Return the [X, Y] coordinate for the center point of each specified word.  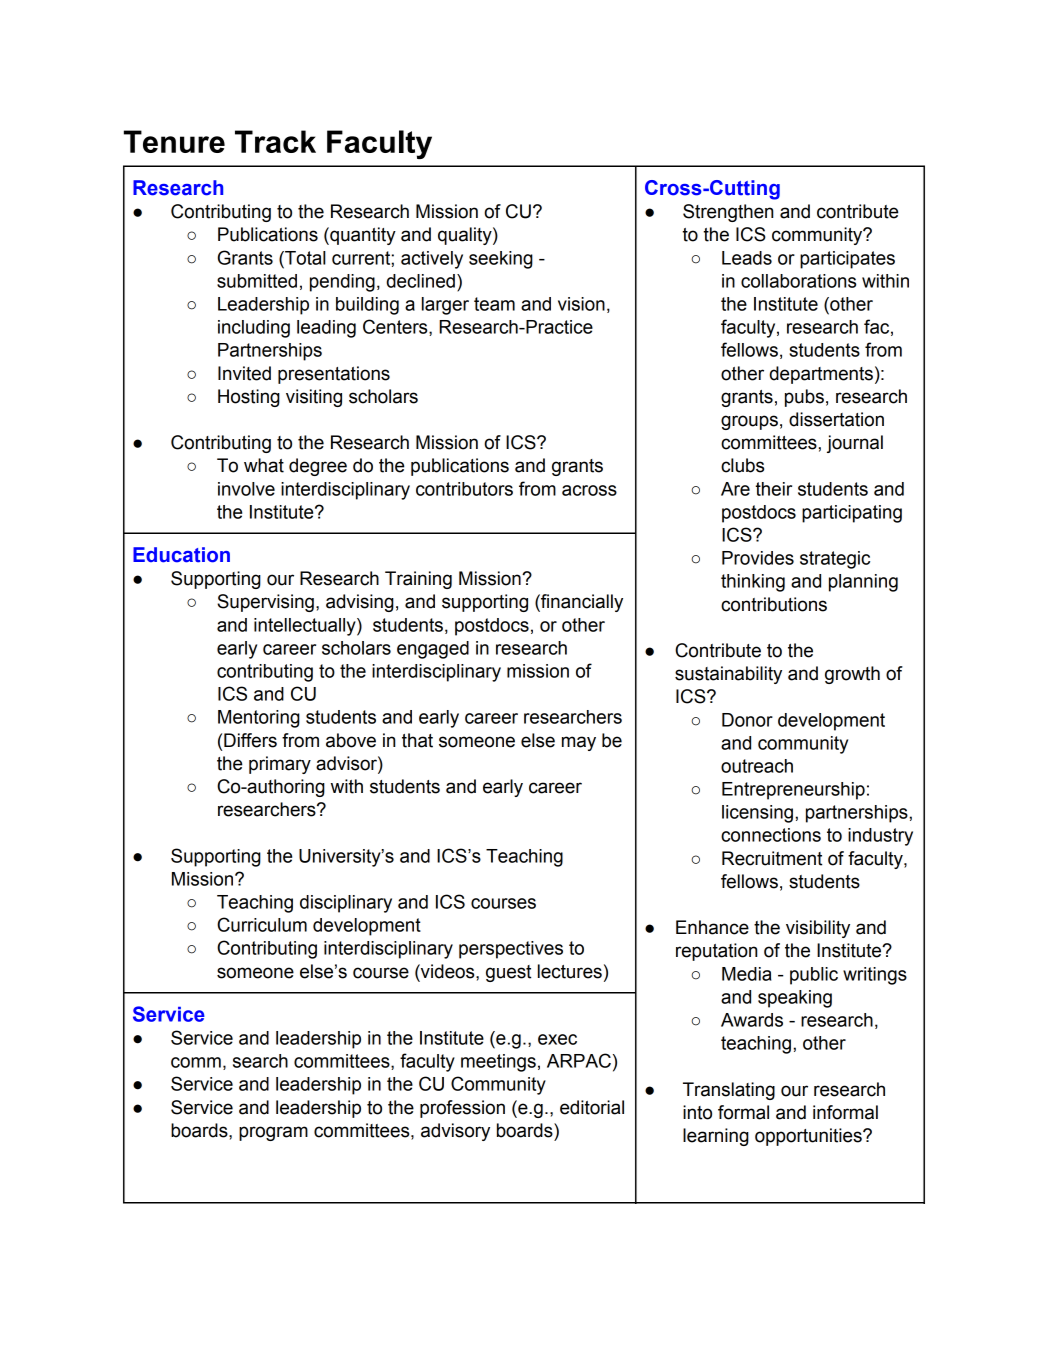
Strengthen [728, 213]
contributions [774, 604]
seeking [501, 260]
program [273, 1133]
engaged [433, 650]
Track [275, 141]
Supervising [265, 603]
